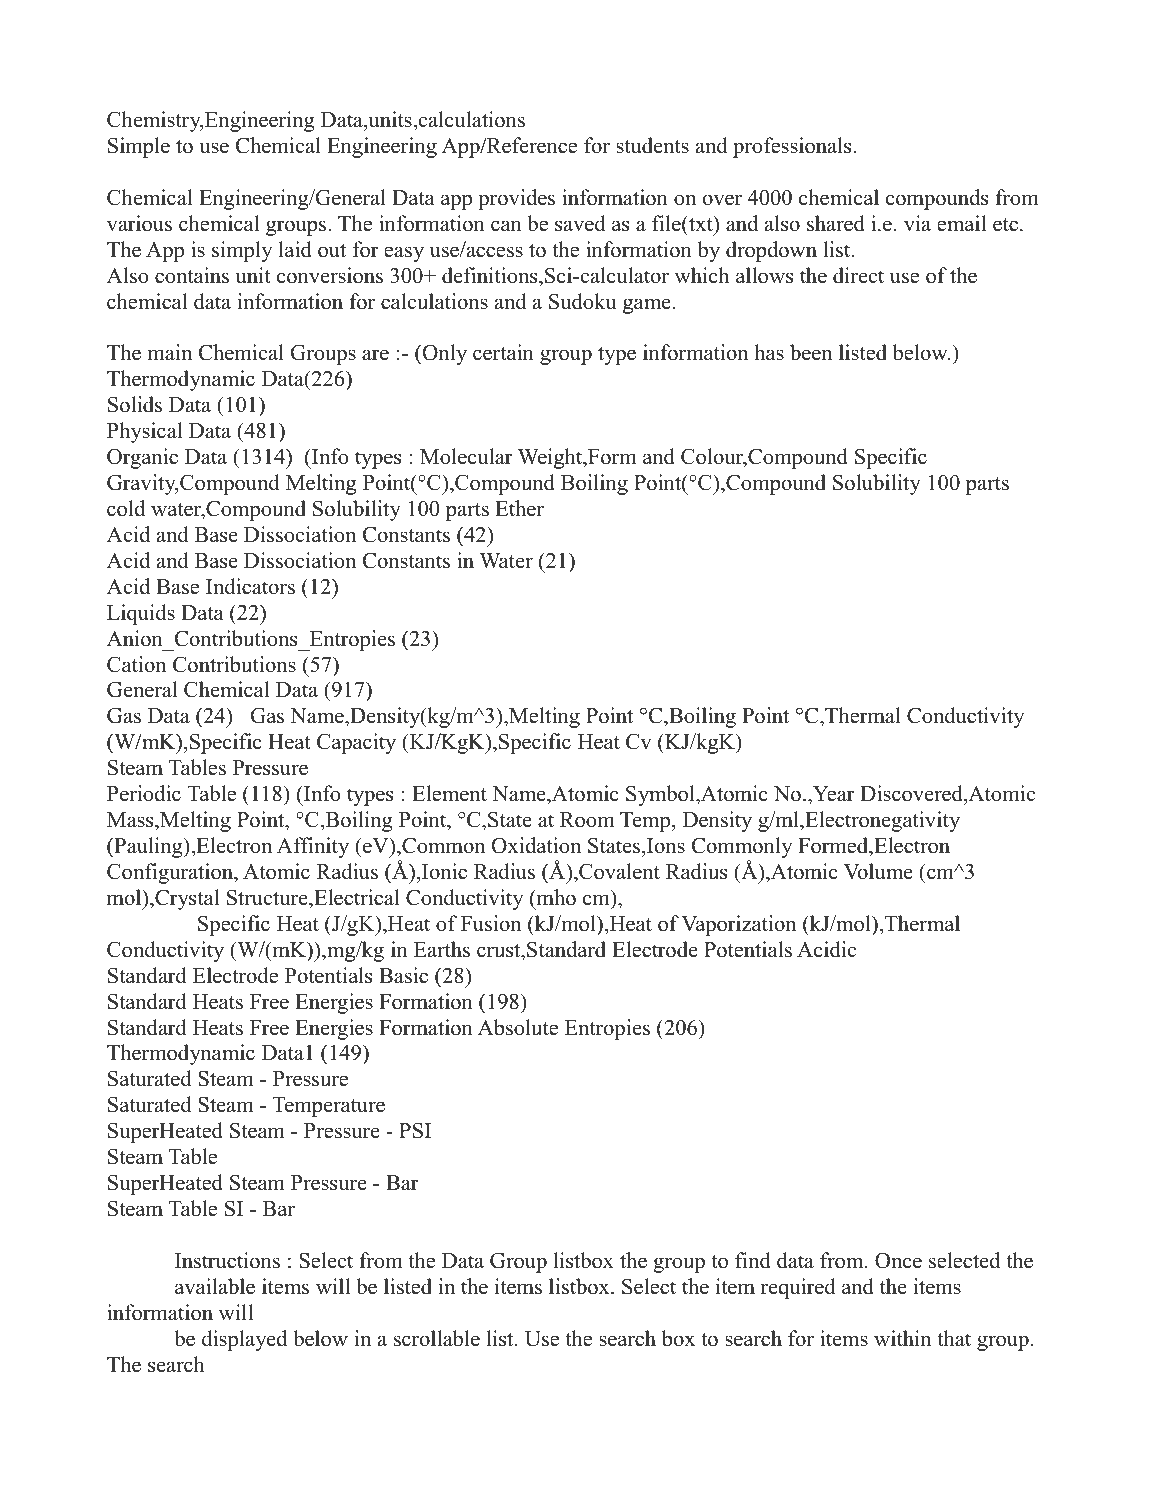 This screenshot has width=1150, height=1488. Describe the element at coordinates (215, 1286) in the screenshot. I see `available` at that location.
